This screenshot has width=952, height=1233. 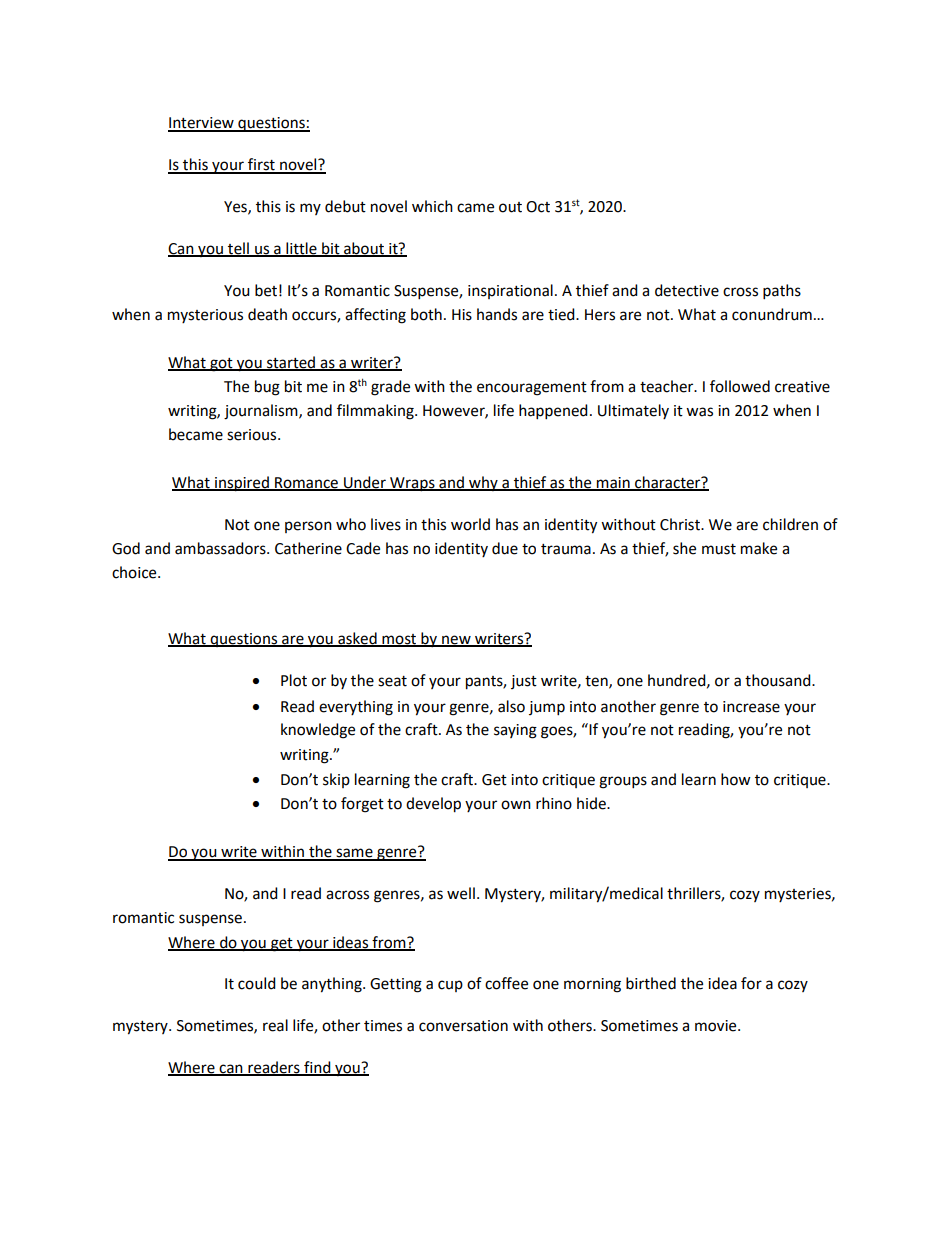 What do you see at coordinates (275, 1025) in the screenshot?
I see `real` at bounding box center [275, 1025].
